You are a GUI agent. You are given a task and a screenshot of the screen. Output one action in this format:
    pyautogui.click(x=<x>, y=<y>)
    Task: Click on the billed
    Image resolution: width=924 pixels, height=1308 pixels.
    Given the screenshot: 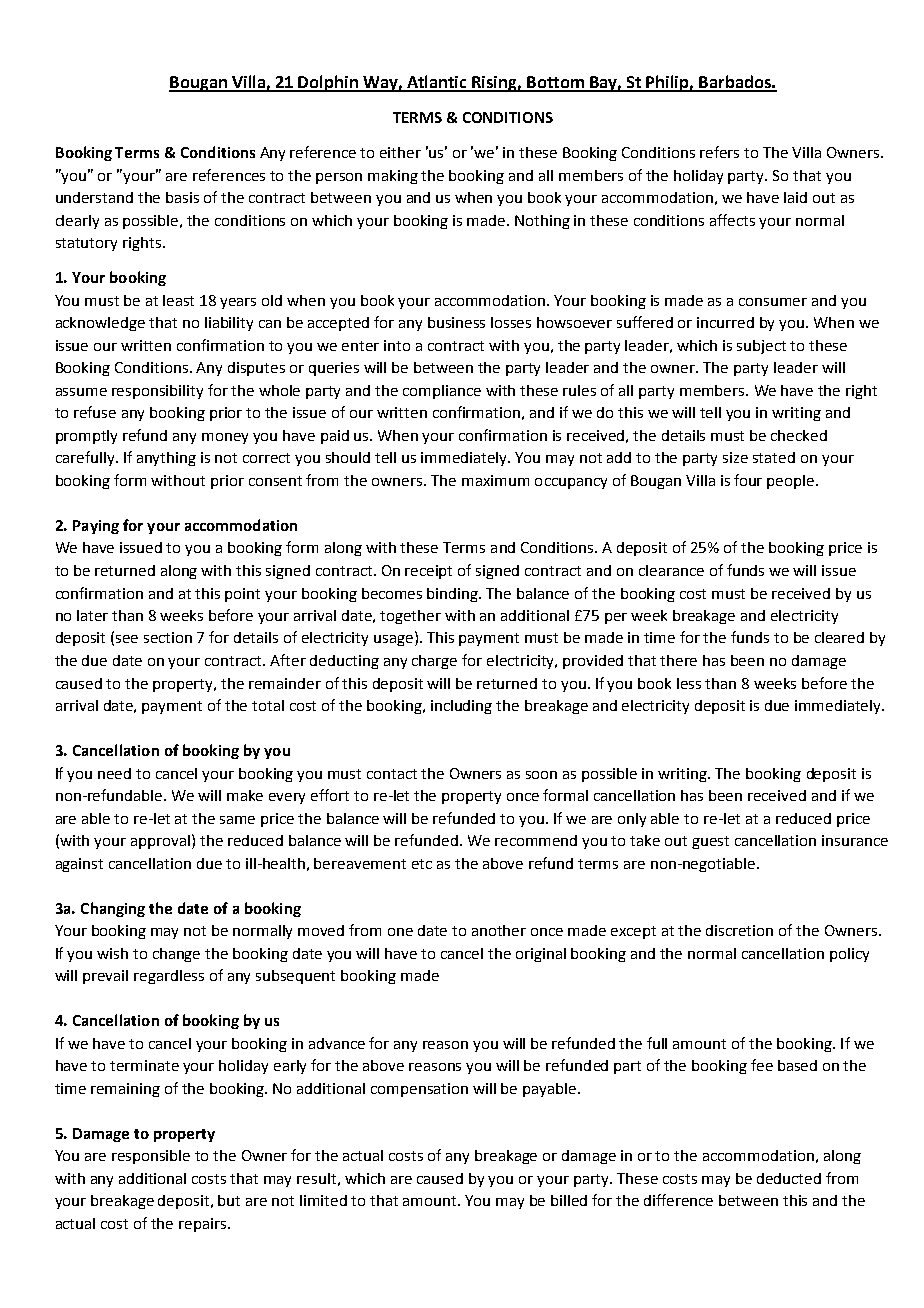 What is the action you would take?
    pyautogui.click(x=569, y=1200)
